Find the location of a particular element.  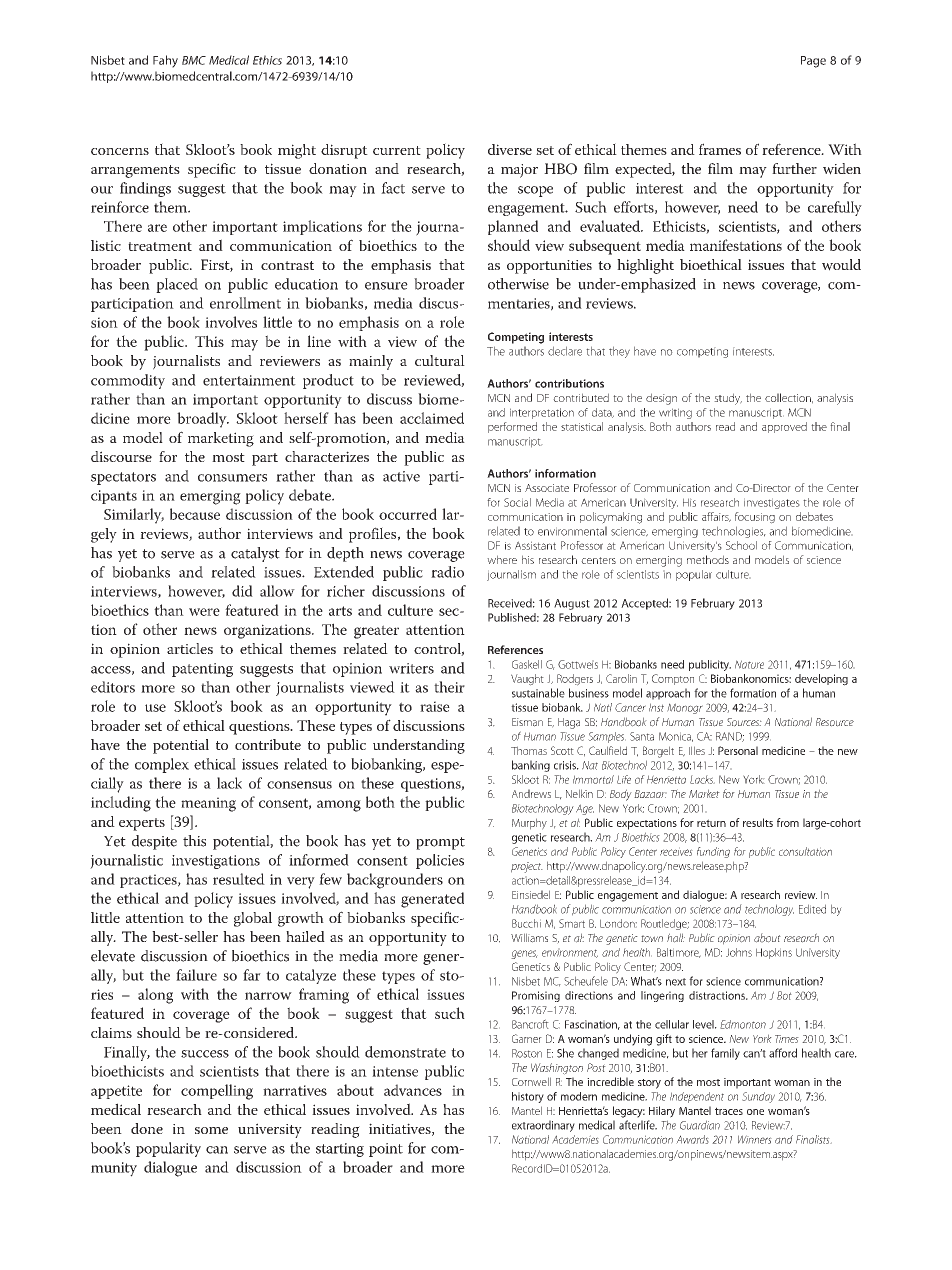

traces is located at coordinates (729, 1111).
